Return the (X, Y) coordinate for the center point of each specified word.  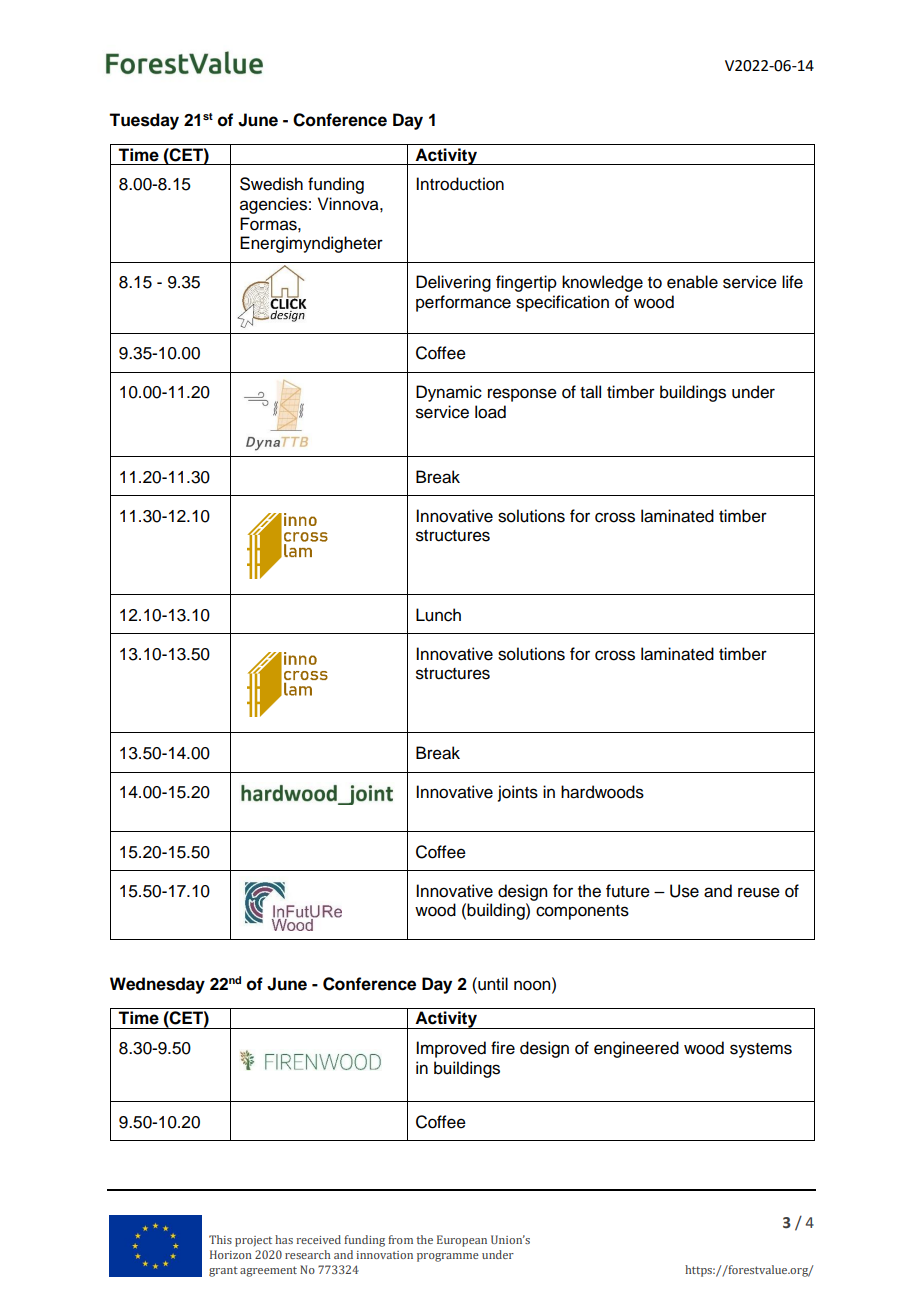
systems (761, 1050)
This (220, 1239)
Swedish (271, 184)
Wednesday (157, 985)
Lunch (438, 615)
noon (533, 985)
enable (692, 282)
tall (590, 392)
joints (518, 793)
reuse (759, 892)
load (490, 412)
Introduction (460, 184)
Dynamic (449, 393)
